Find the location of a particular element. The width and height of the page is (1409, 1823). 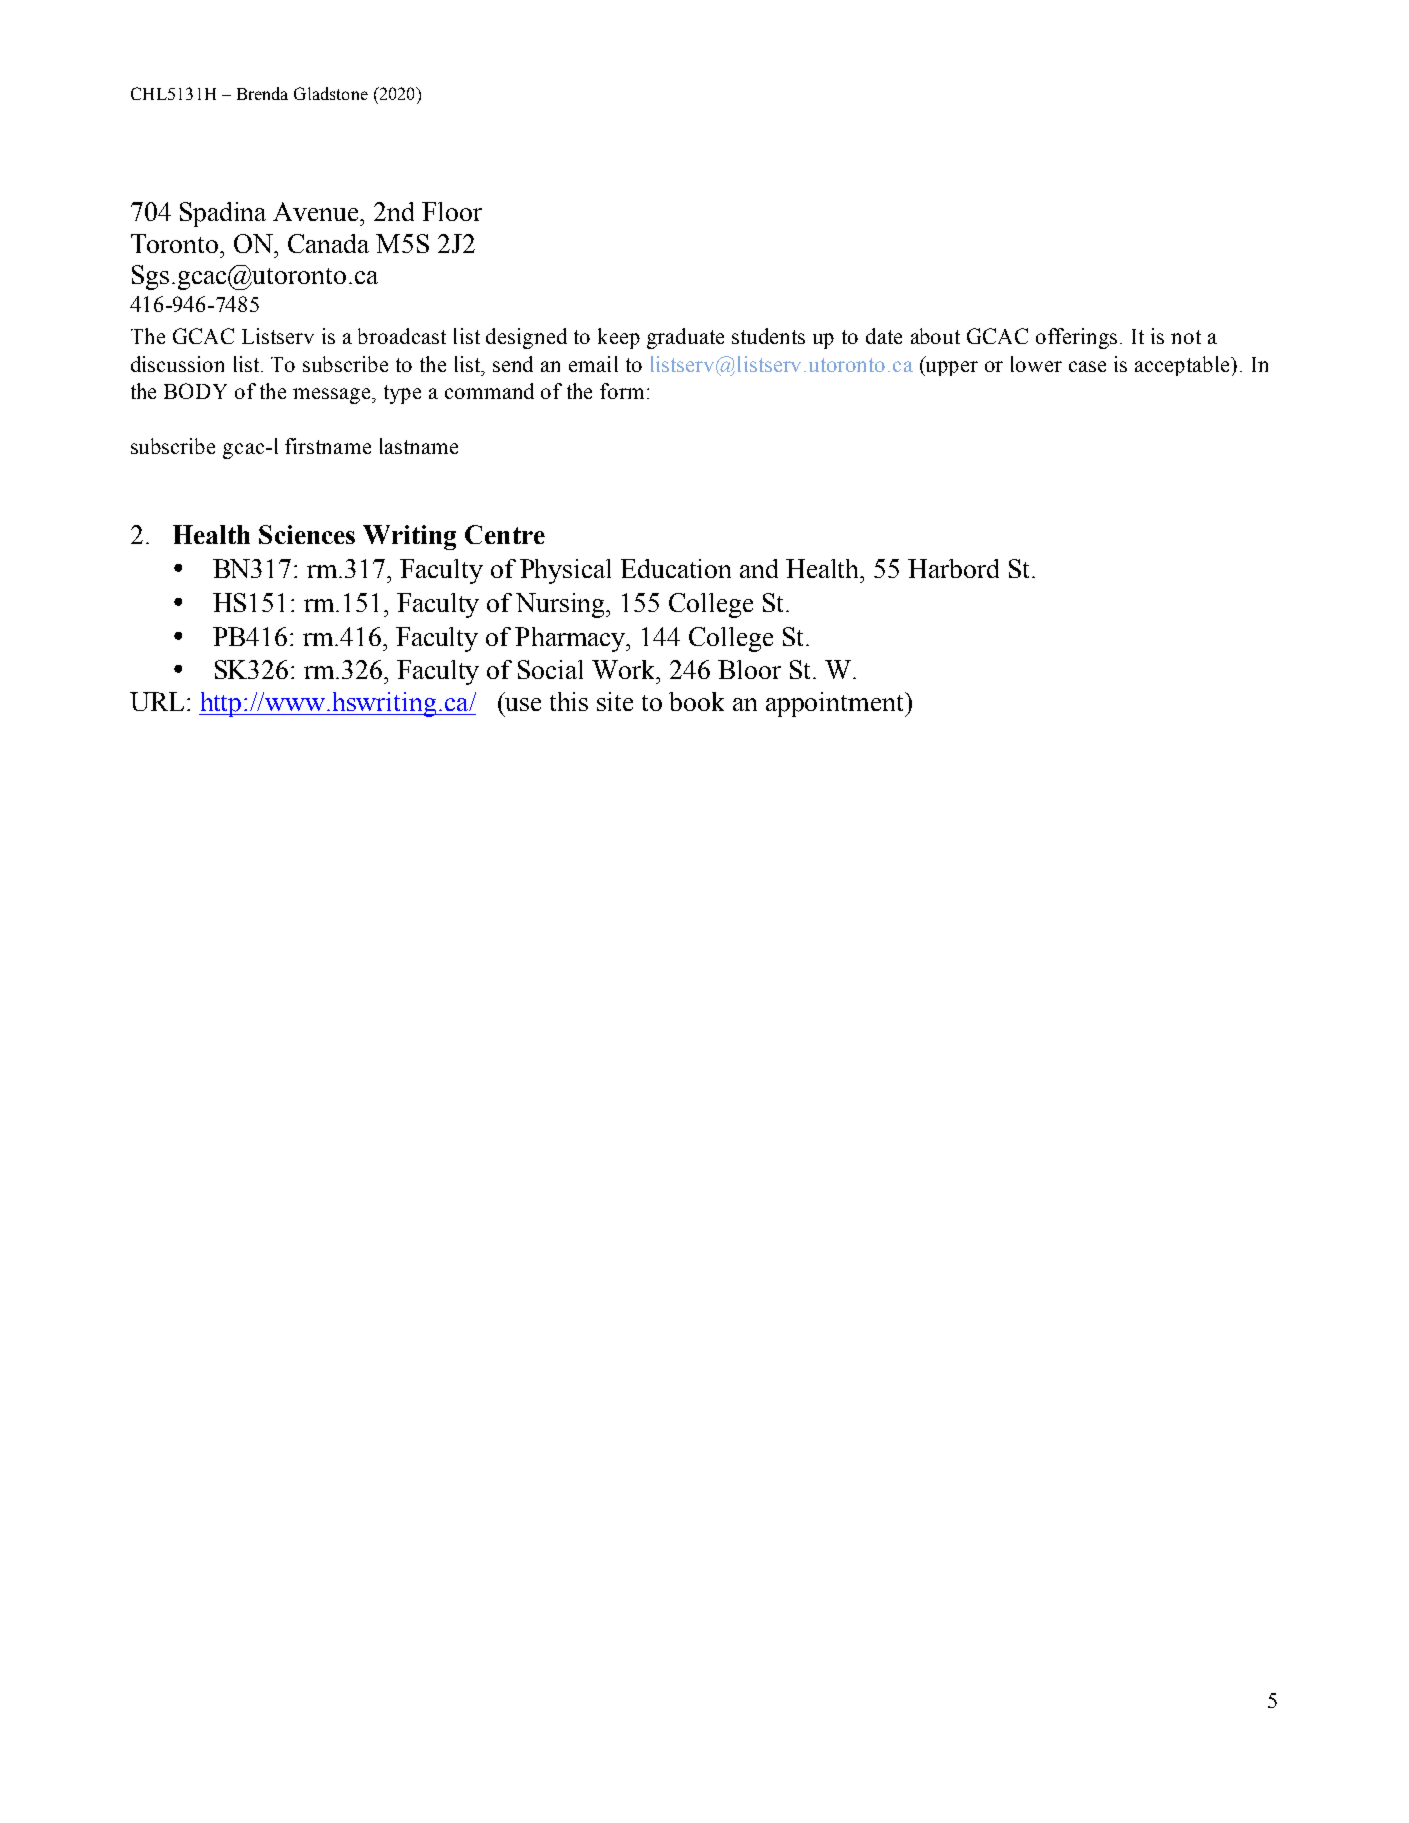

message is located at coordinates (333, 396).
